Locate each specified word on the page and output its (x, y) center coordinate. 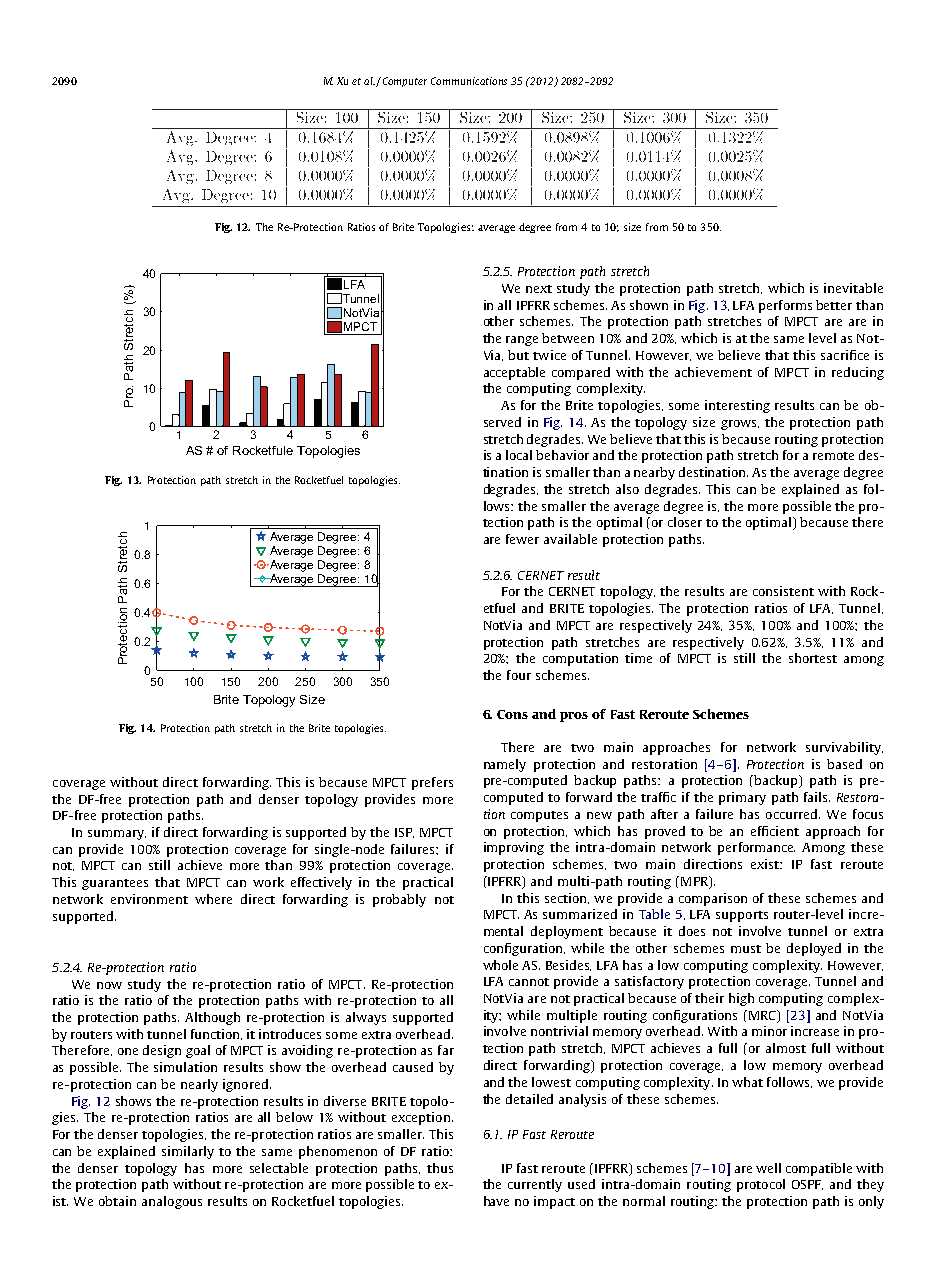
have (496, 1201)
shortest (813, 658)
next (539, 289)
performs (785, 306)
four (519, 675)
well (768, 1168)
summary (117, 835)
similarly (188, 1152)
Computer (405, 82)
